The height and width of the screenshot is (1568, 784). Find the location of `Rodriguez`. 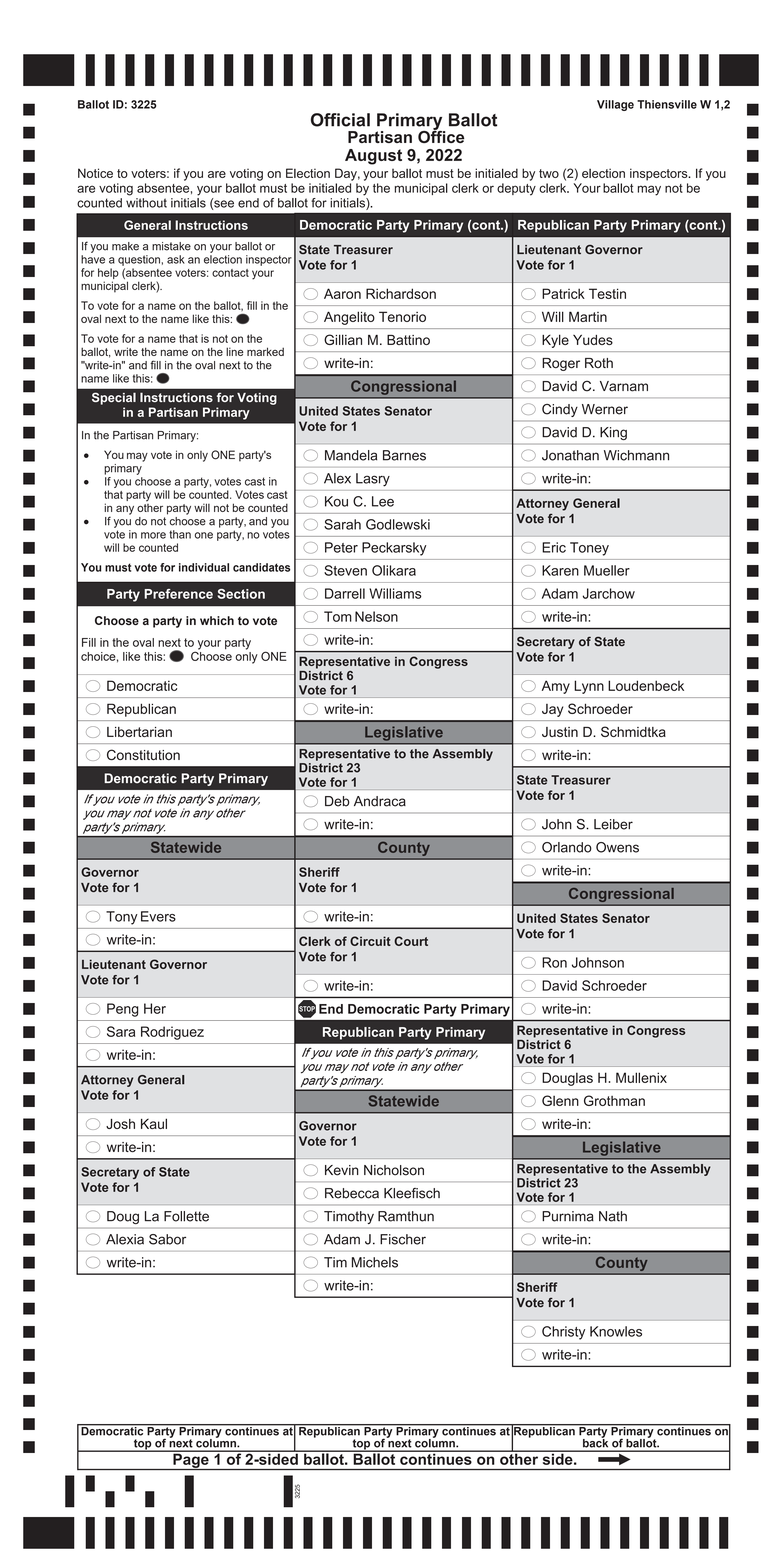

Rodriguez is located at coordinates (172, 1033).
